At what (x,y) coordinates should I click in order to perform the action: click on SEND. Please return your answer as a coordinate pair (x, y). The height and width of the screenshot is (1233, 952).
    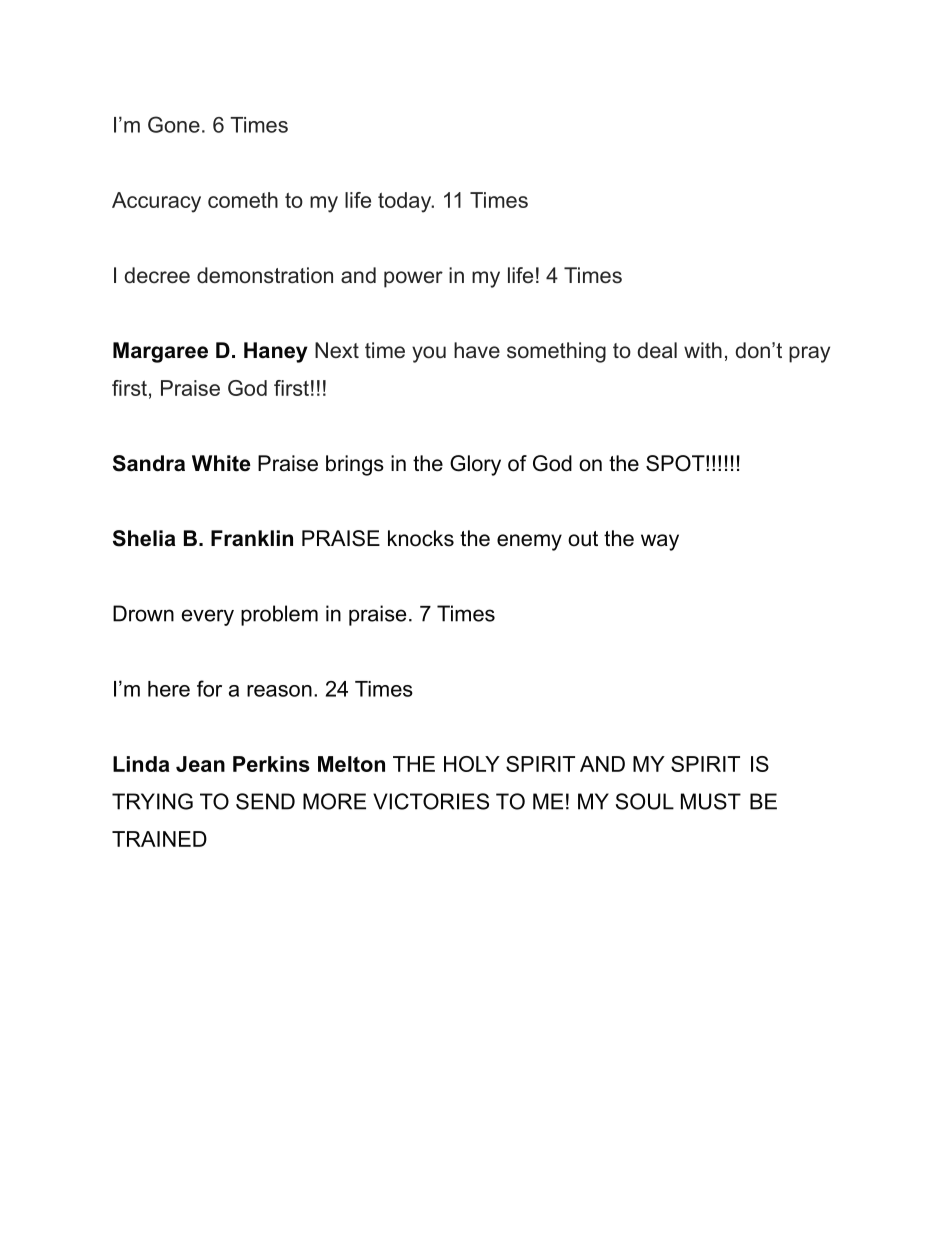
    Looking at the image, I should click on (265, 801).
